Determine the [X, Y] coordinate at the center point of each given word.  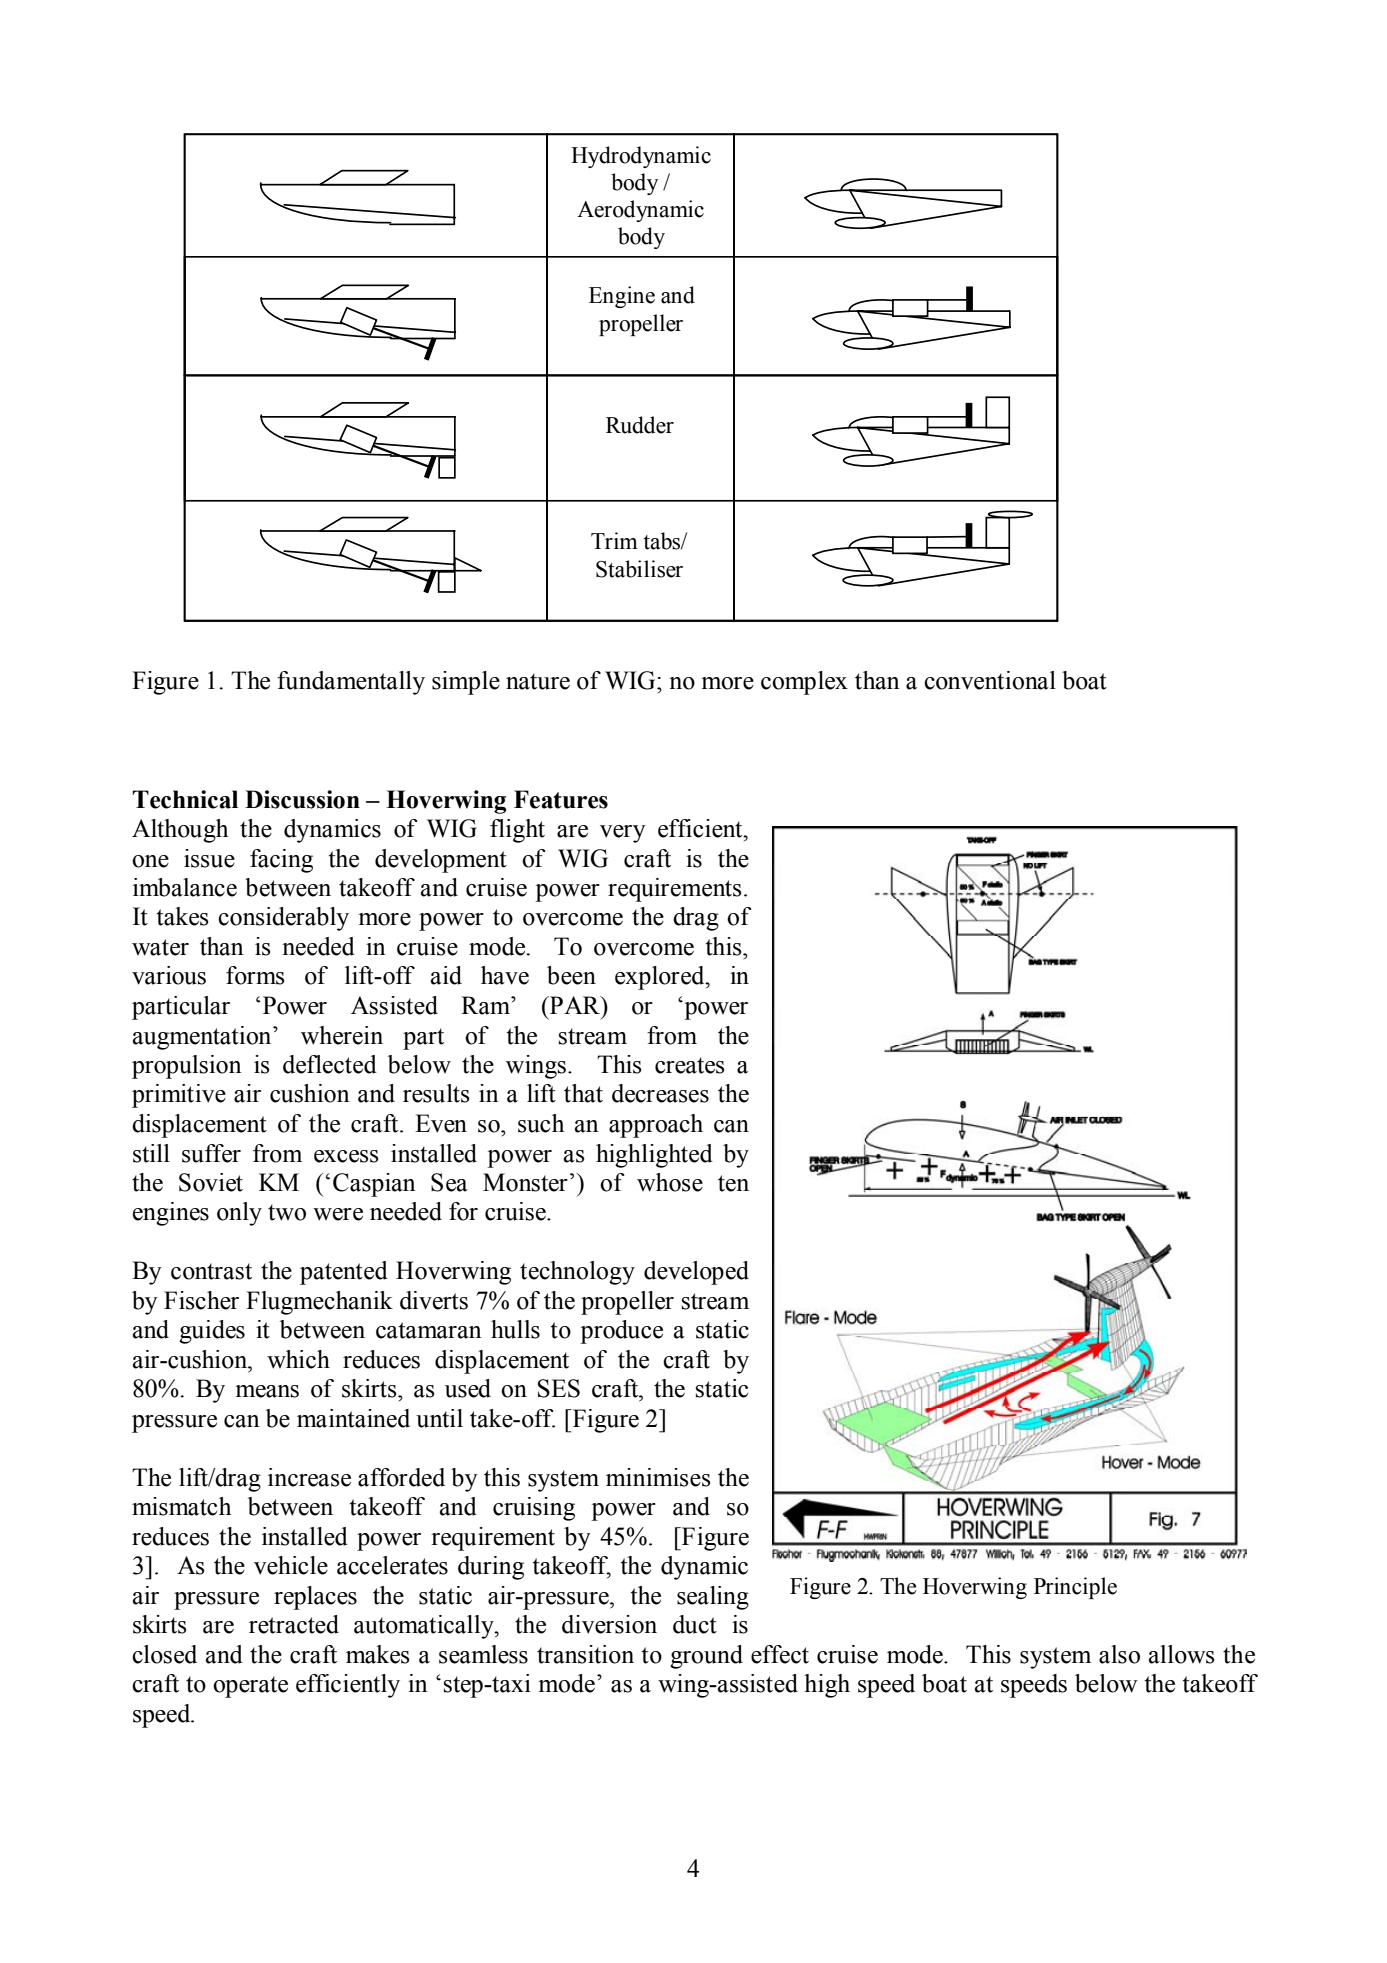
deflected [330, 1064]
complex [804, 683]
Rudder [640, 425]
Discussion [302, 799]
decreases [660, 1093]
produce [621, 1332]
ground [706, 1657]
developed [696, 1273]
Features [561, 799]
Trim [614, 540]
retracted [294, 1624]
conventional [990, 680]
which [298, 1359]
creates [690, 1065]
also [1119, 1654]
